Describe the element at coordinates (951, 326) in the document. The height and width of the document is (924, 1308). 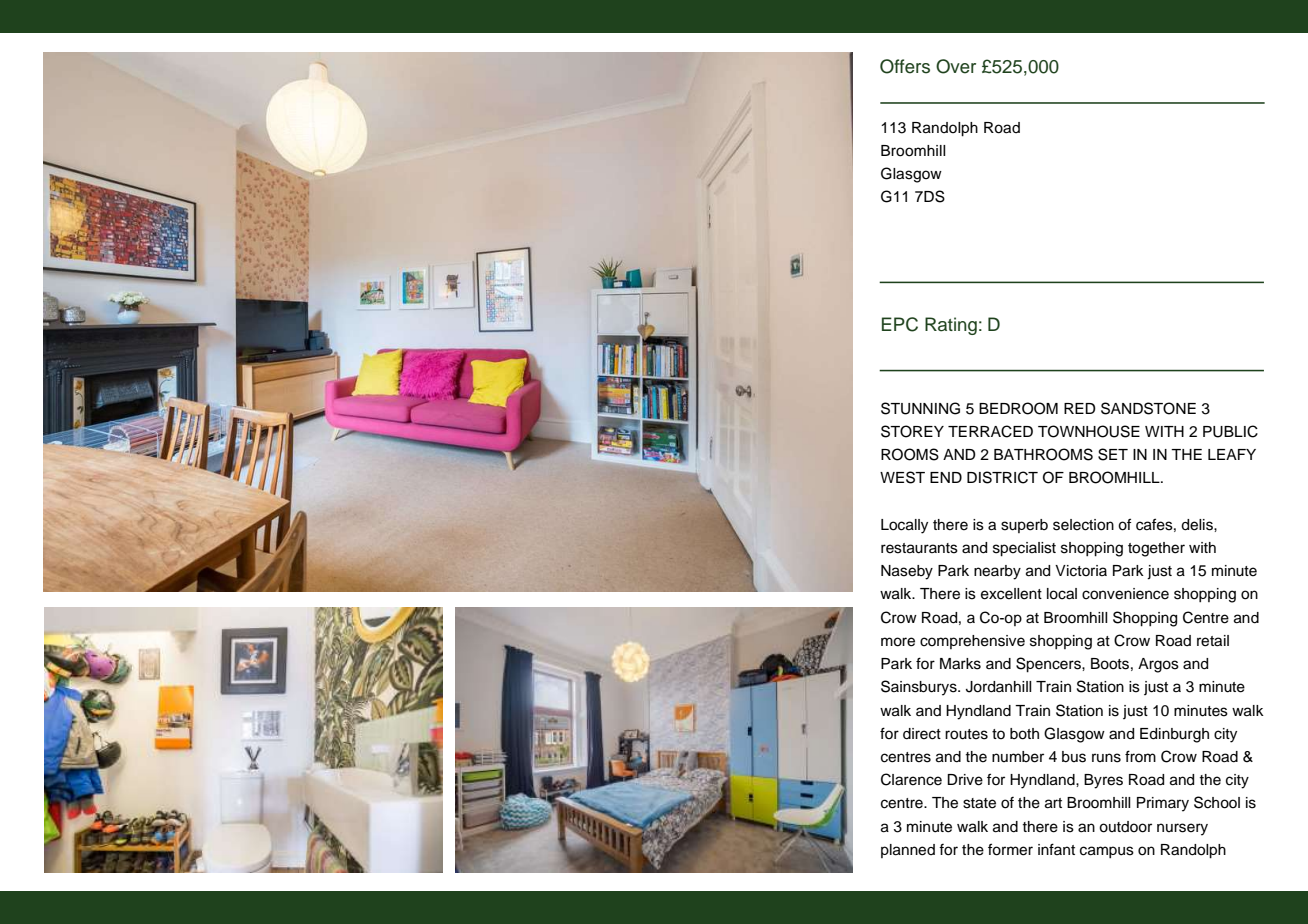
I see `Rating` at that location.
